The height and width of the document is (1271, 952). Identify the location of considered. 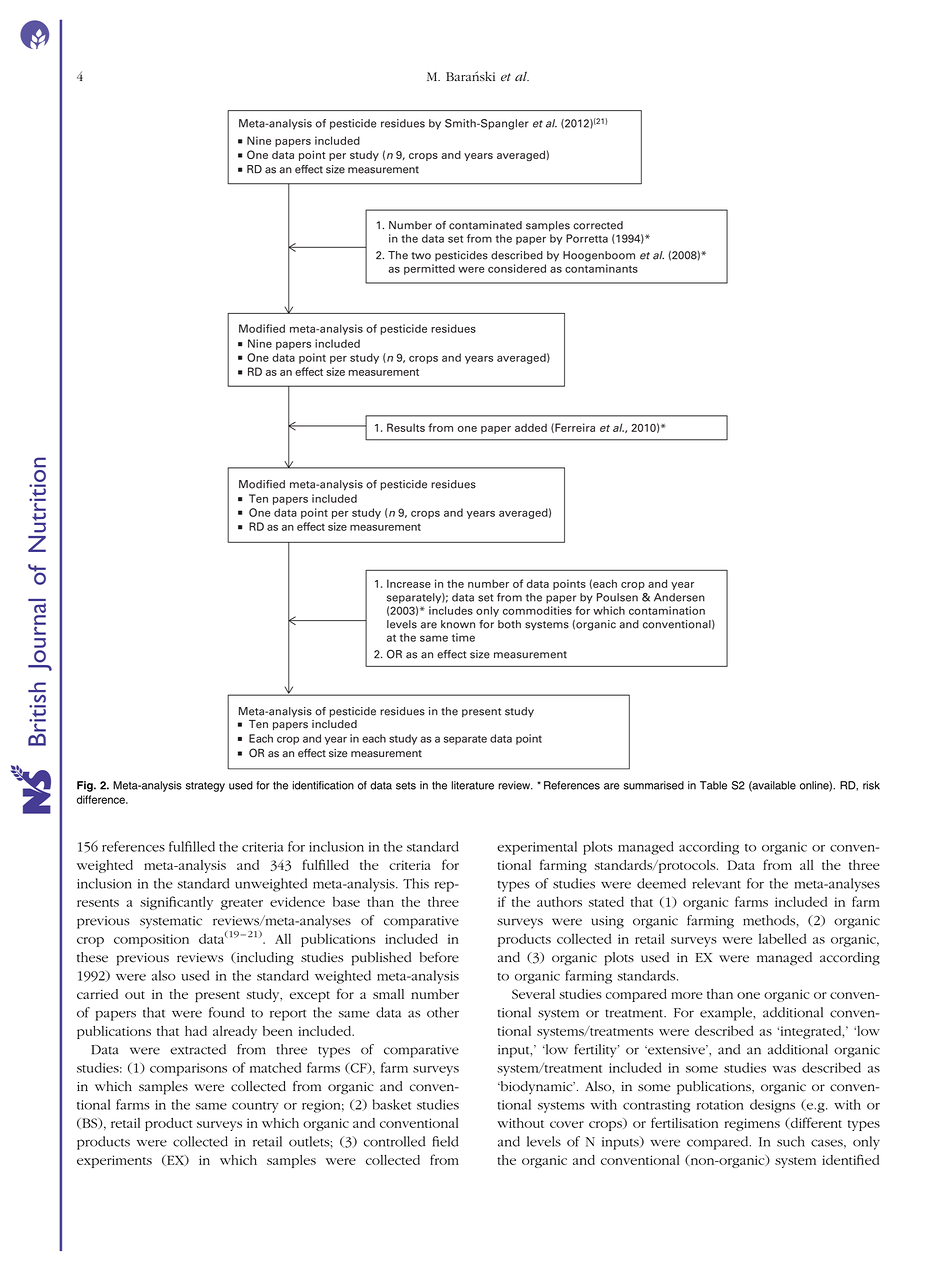
(517, 268).
